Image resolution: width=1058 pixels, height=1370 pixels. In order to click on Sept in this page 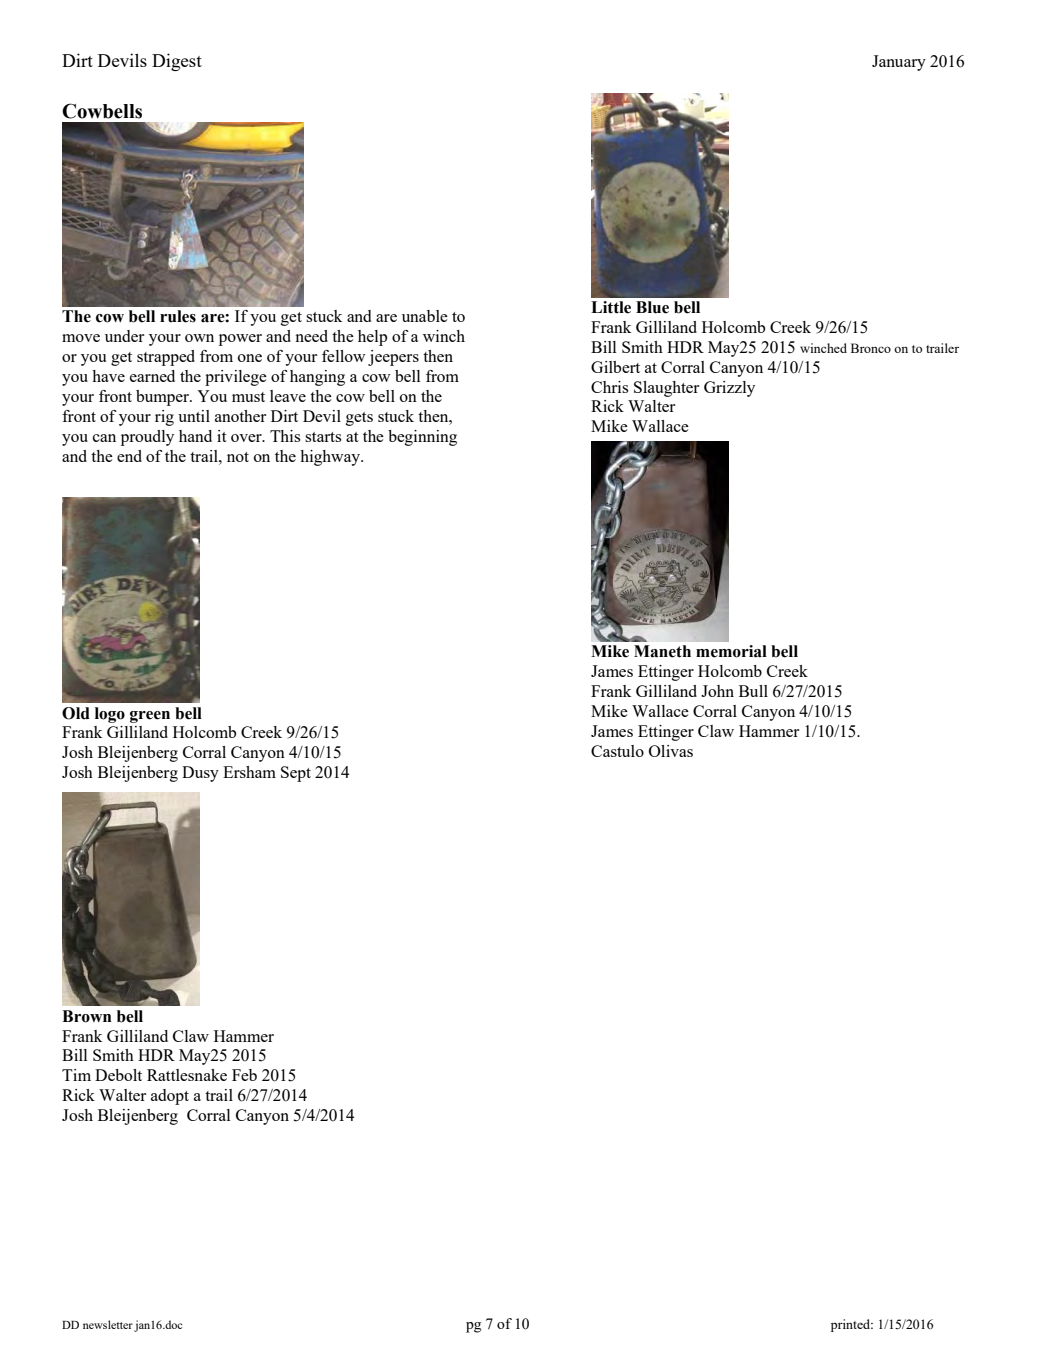, I will do `click(296, 774)`.
